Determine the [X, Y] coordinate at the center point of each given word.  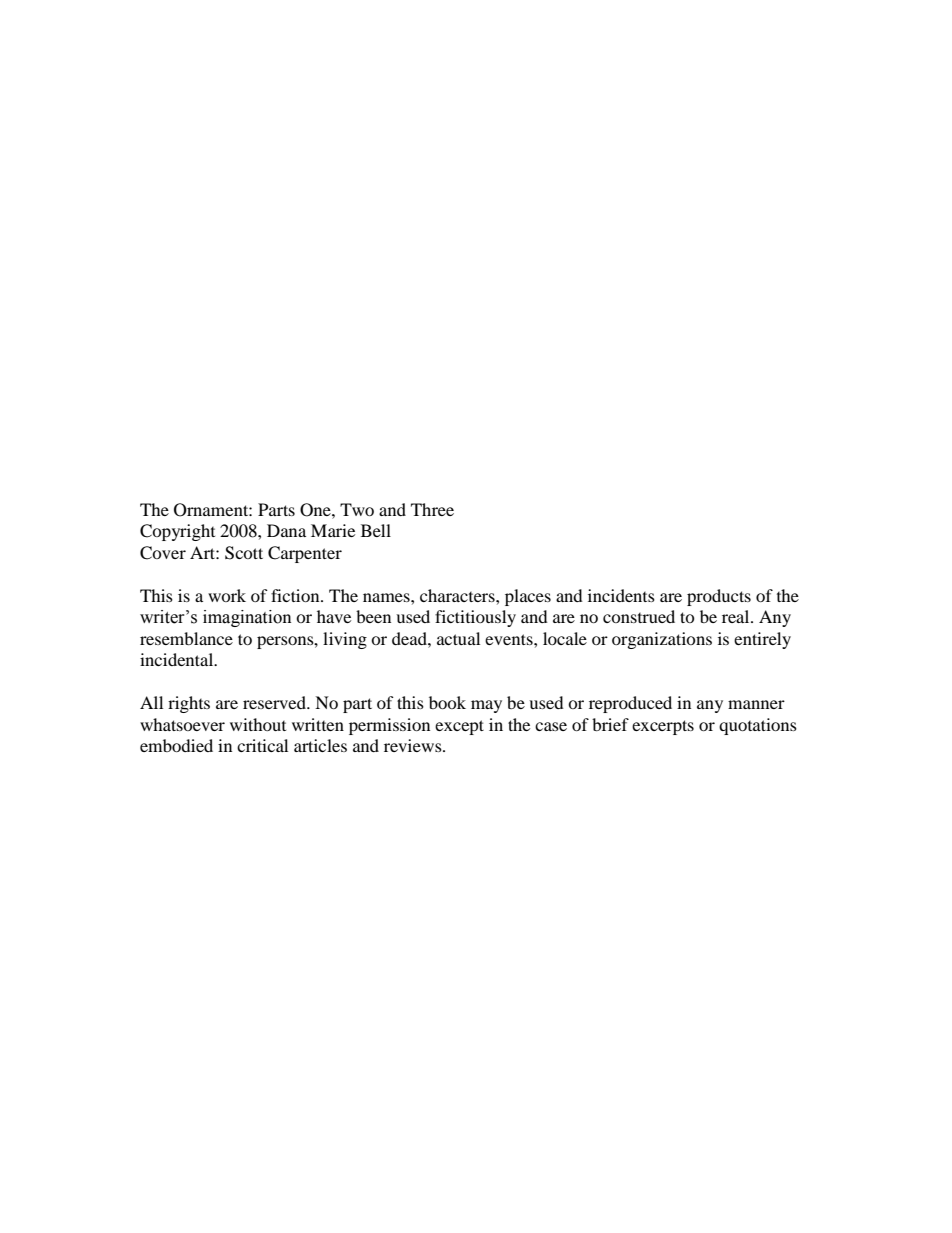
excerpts [663, 727]
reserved [275, 702]
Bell [376, 530]
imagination [247, 618]
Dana [286, 530]
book [447, 702]
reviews [414, 745]
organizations [662, 640]
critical [262, 745]
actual [458, 638]
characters [458, 595]
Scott [244, 553]
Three [432, 509]
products [719, 597]
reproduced [630, 704]
